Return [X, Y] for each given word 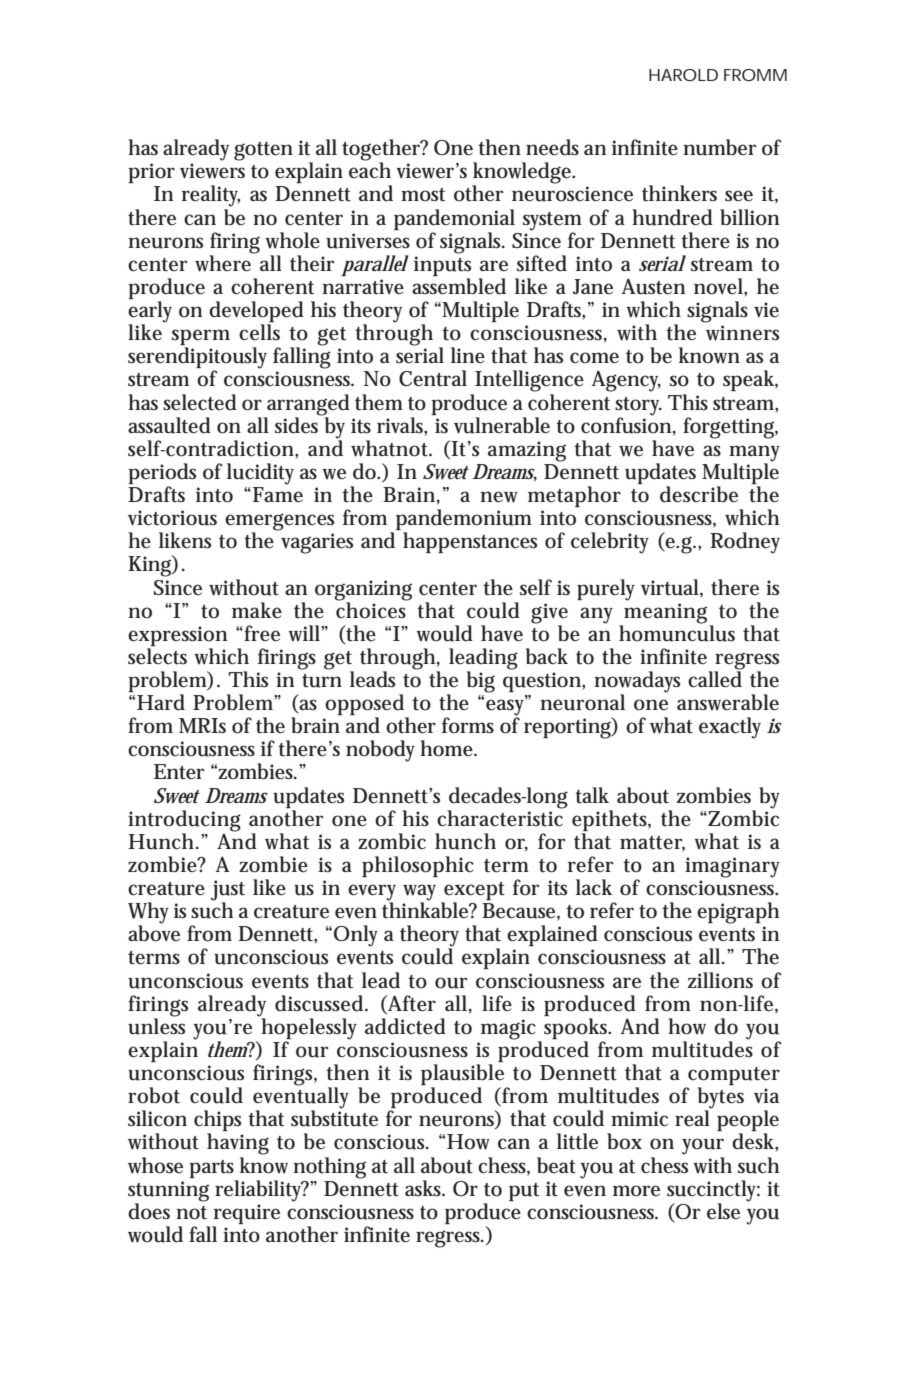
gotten [263, 151]
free [262, 633]
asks [425, 1188]
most [423, 195]
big [481, 682]
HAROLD [683, 75]
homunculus [677, 632]
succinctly [713, 1192]
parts [211, 1169]
